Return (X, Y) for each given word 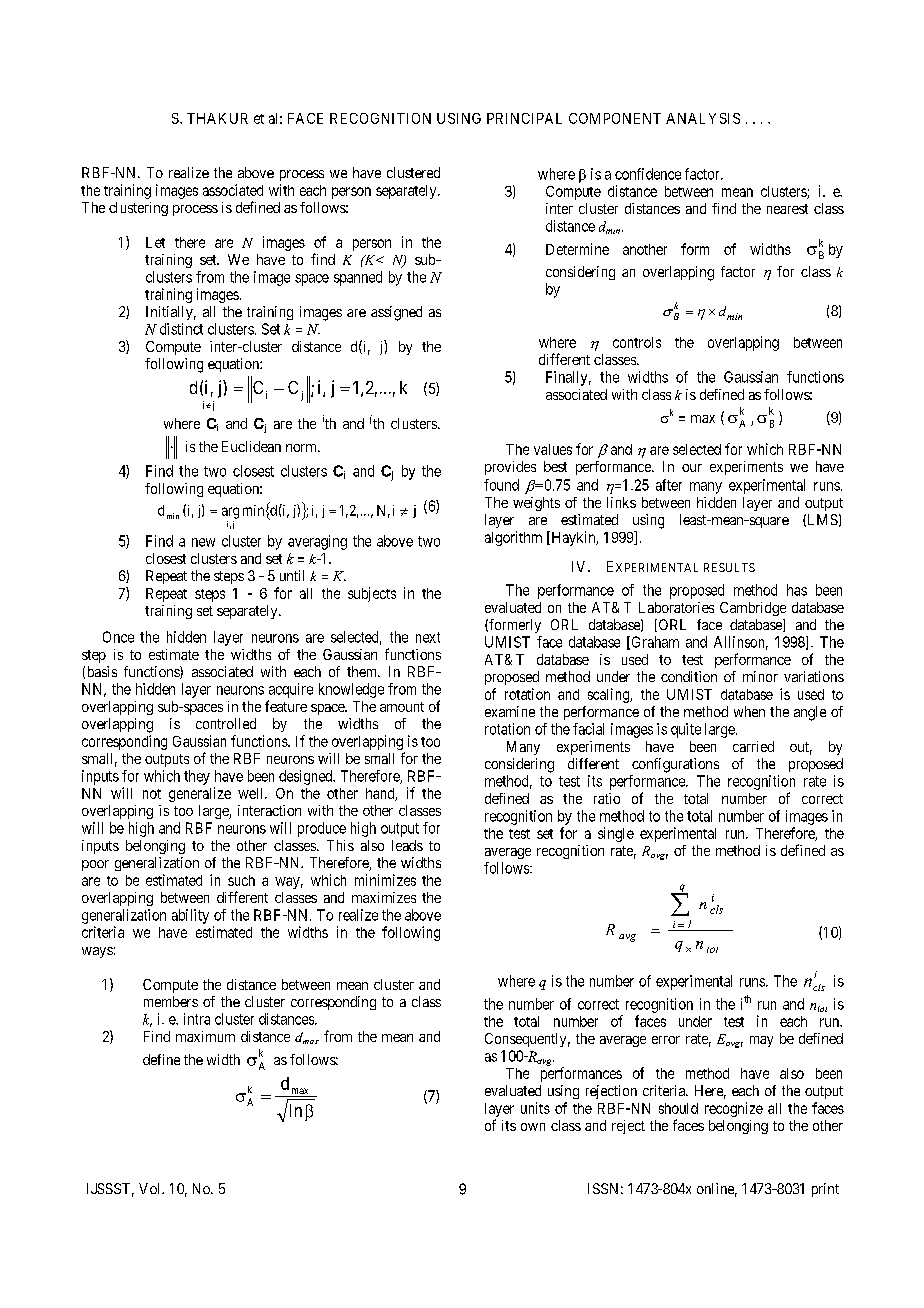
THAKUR (217, 118)
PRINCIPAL (524, 118)
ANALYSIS (703, 118)
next (428, 637)
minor (760, 676)
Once (118, 637)
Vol (151, 1188)
